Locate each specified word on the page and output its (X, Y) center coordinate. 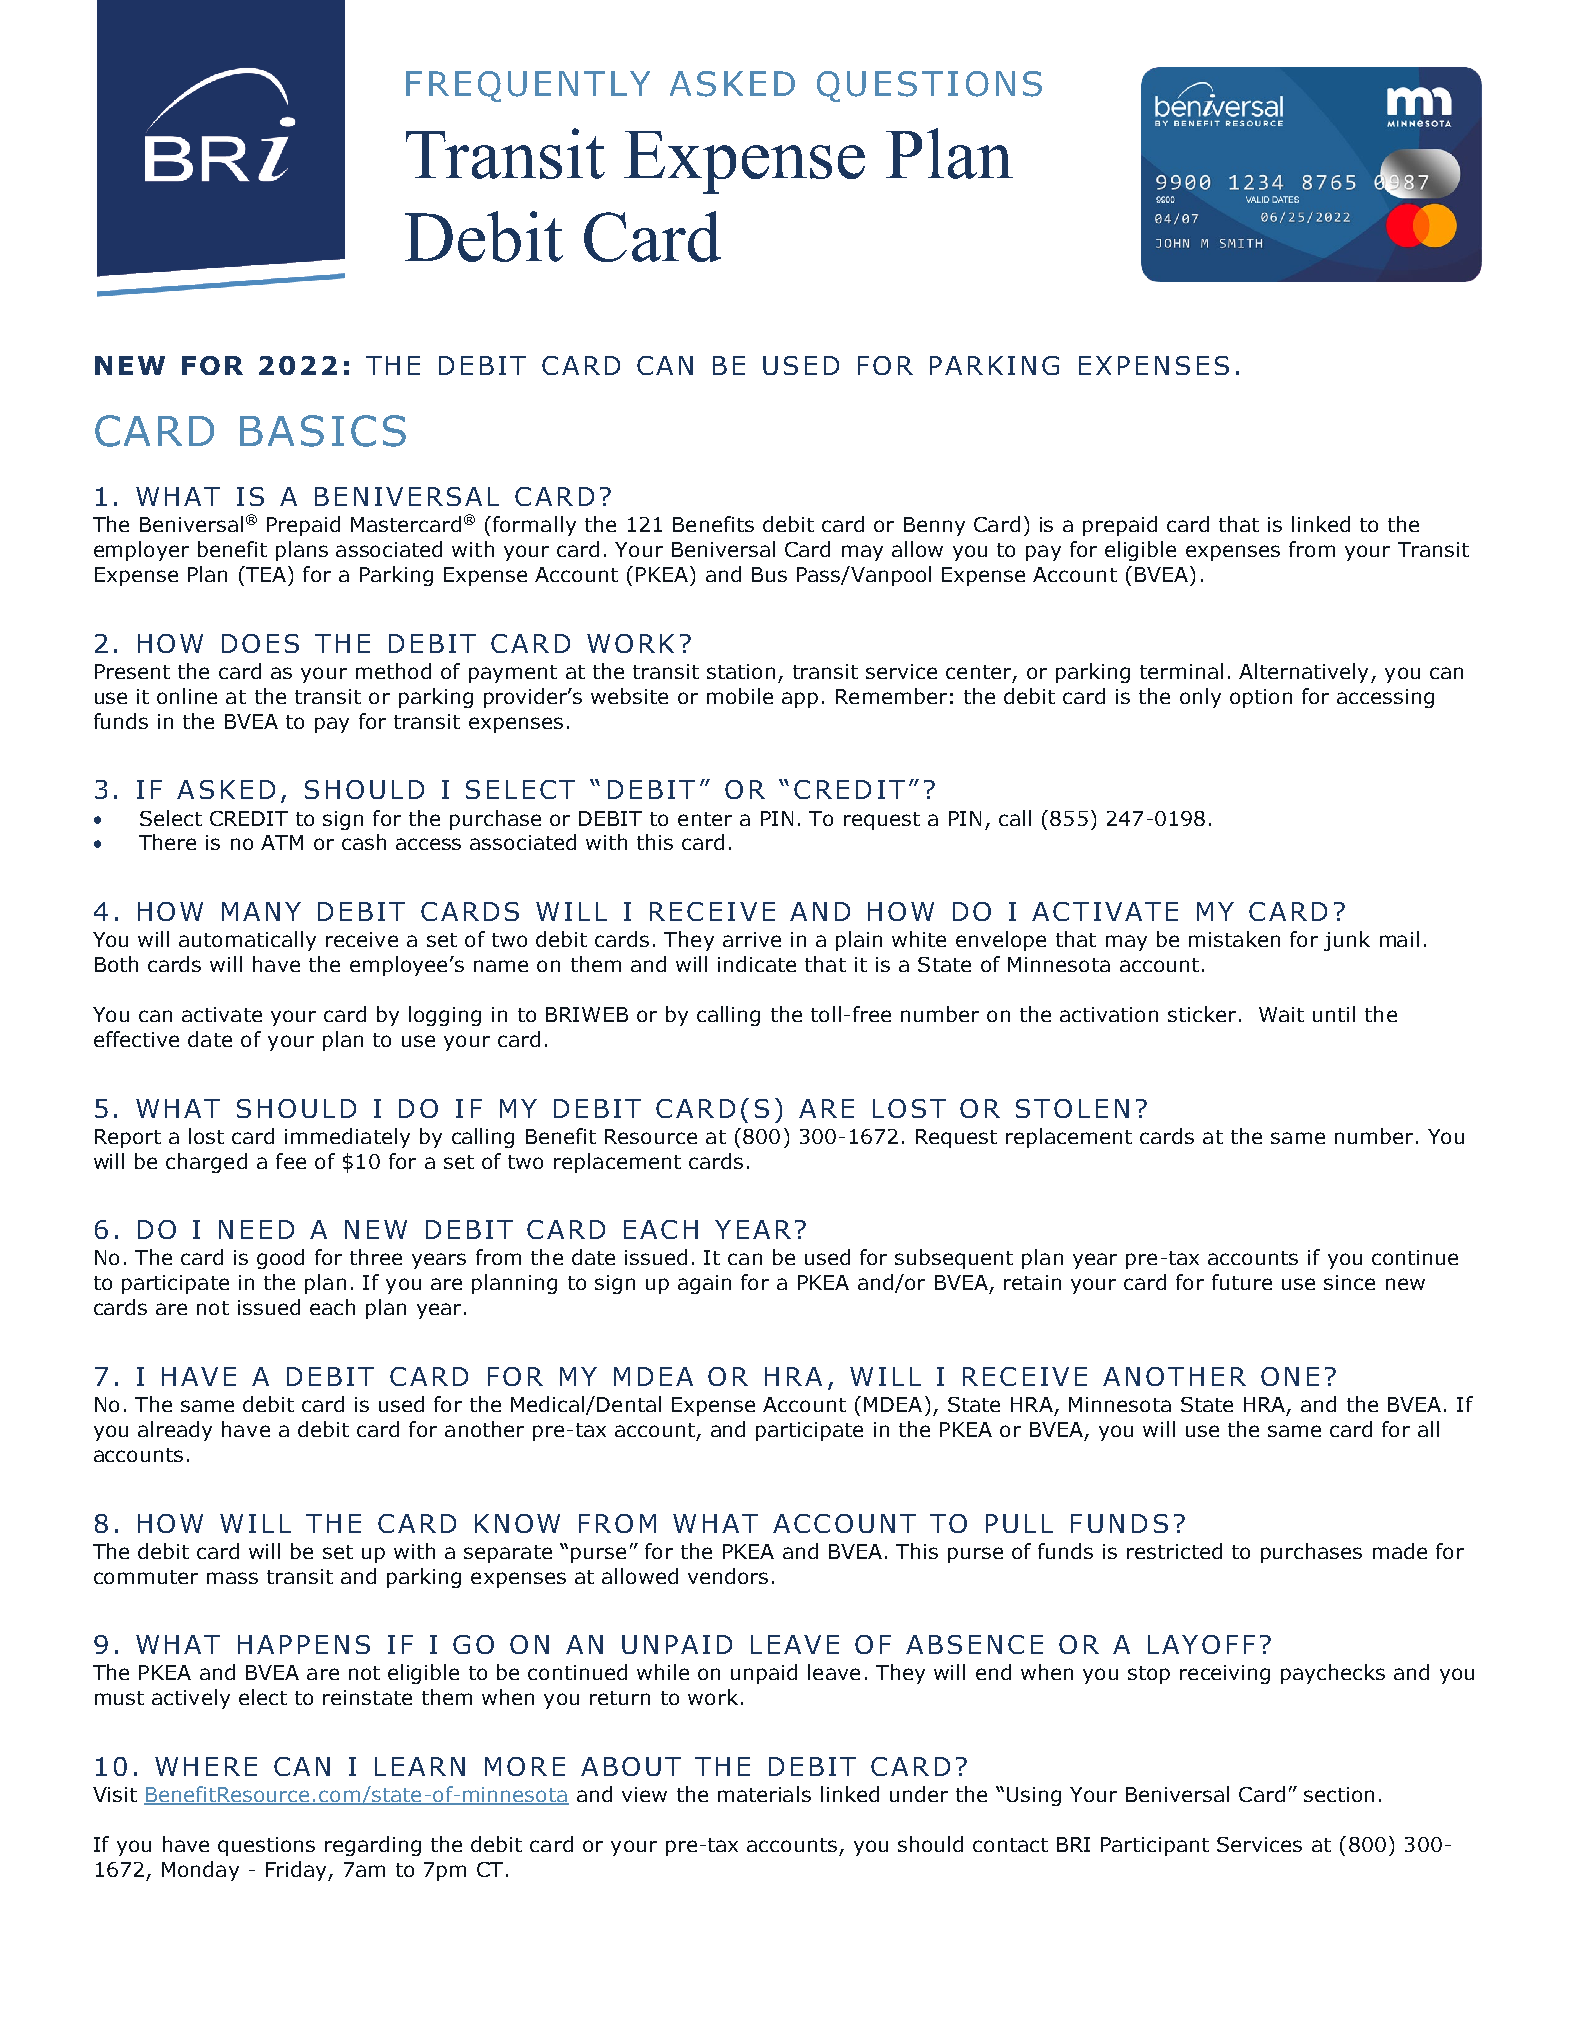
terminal (1181, 671)
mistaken (1234, 939)
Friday (297, 1871)
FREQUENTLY (528, 86)
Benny (934, 526)
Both (116, 964)
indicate (757, 964)
